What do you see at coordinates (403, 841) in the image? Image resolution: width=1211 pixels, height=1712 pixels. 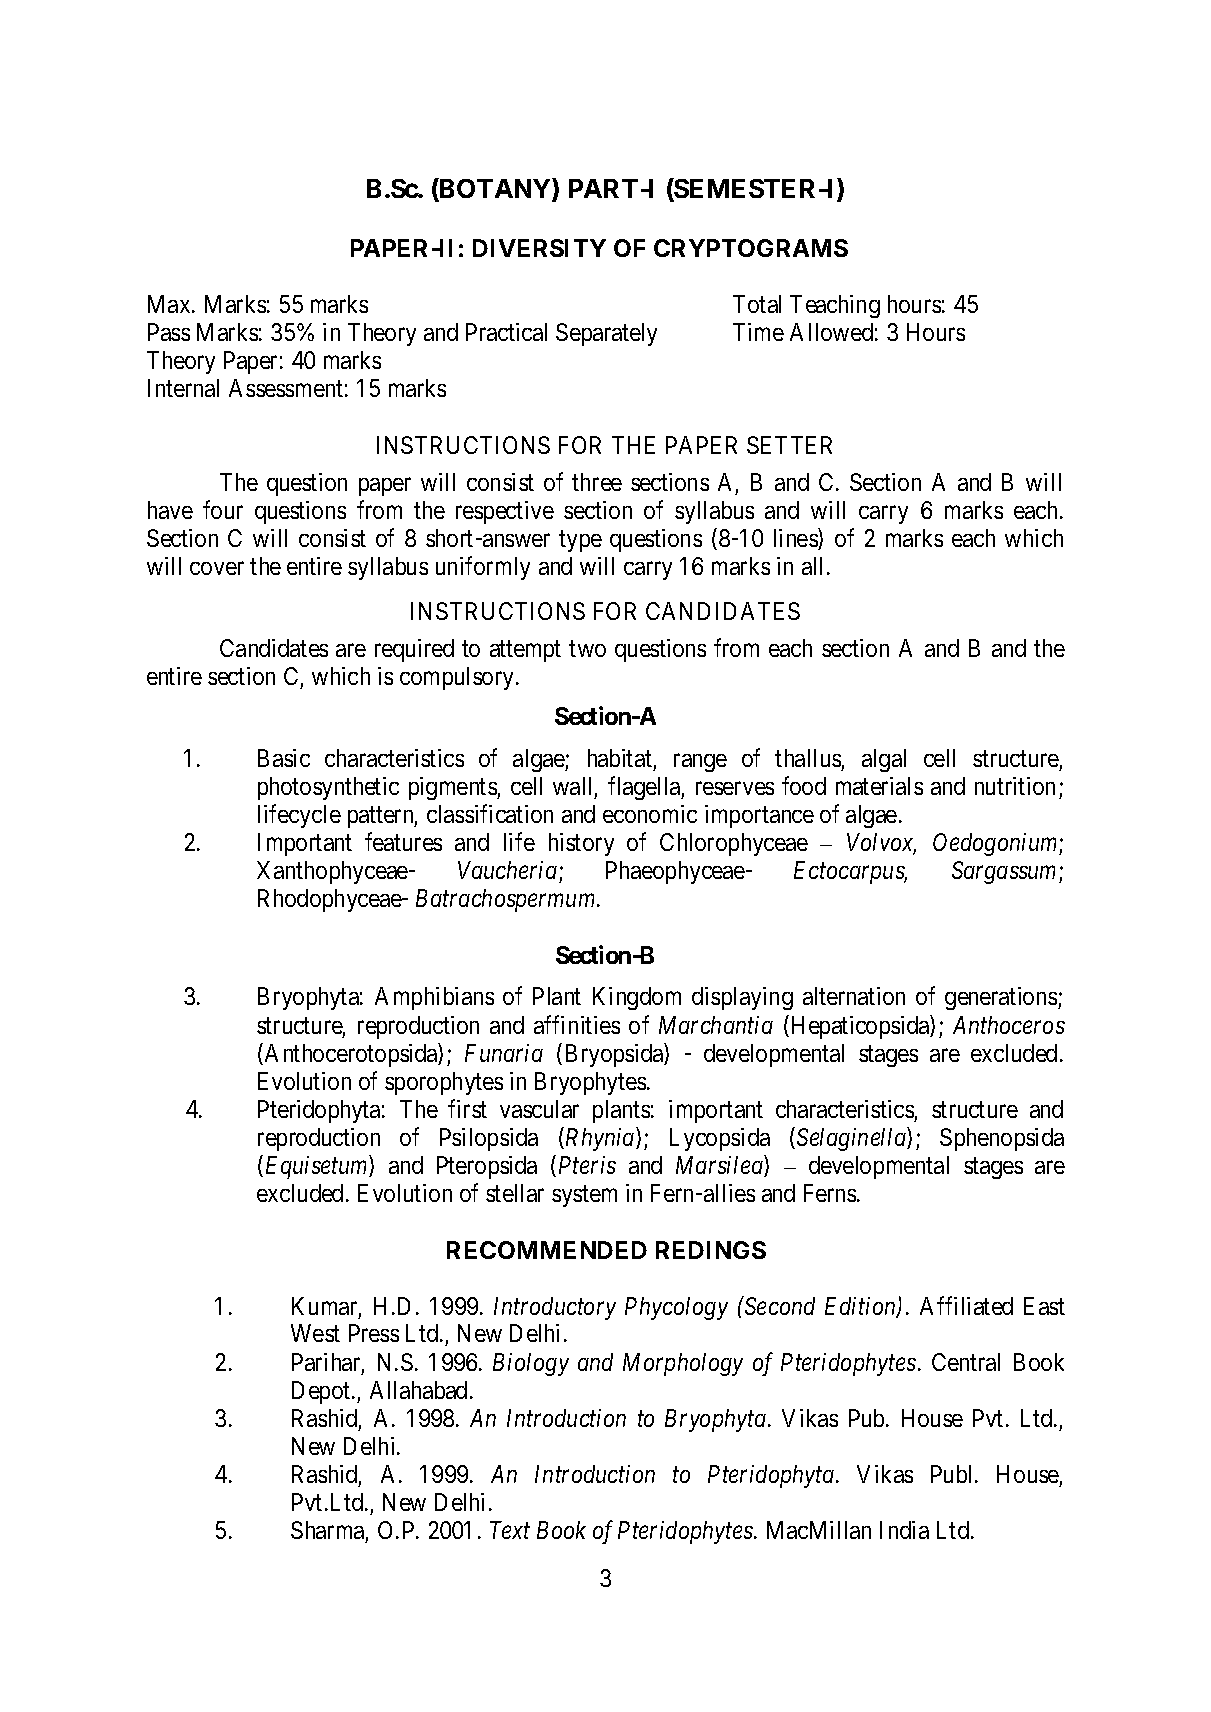 I see `features` at bounding box center [403, 841].
